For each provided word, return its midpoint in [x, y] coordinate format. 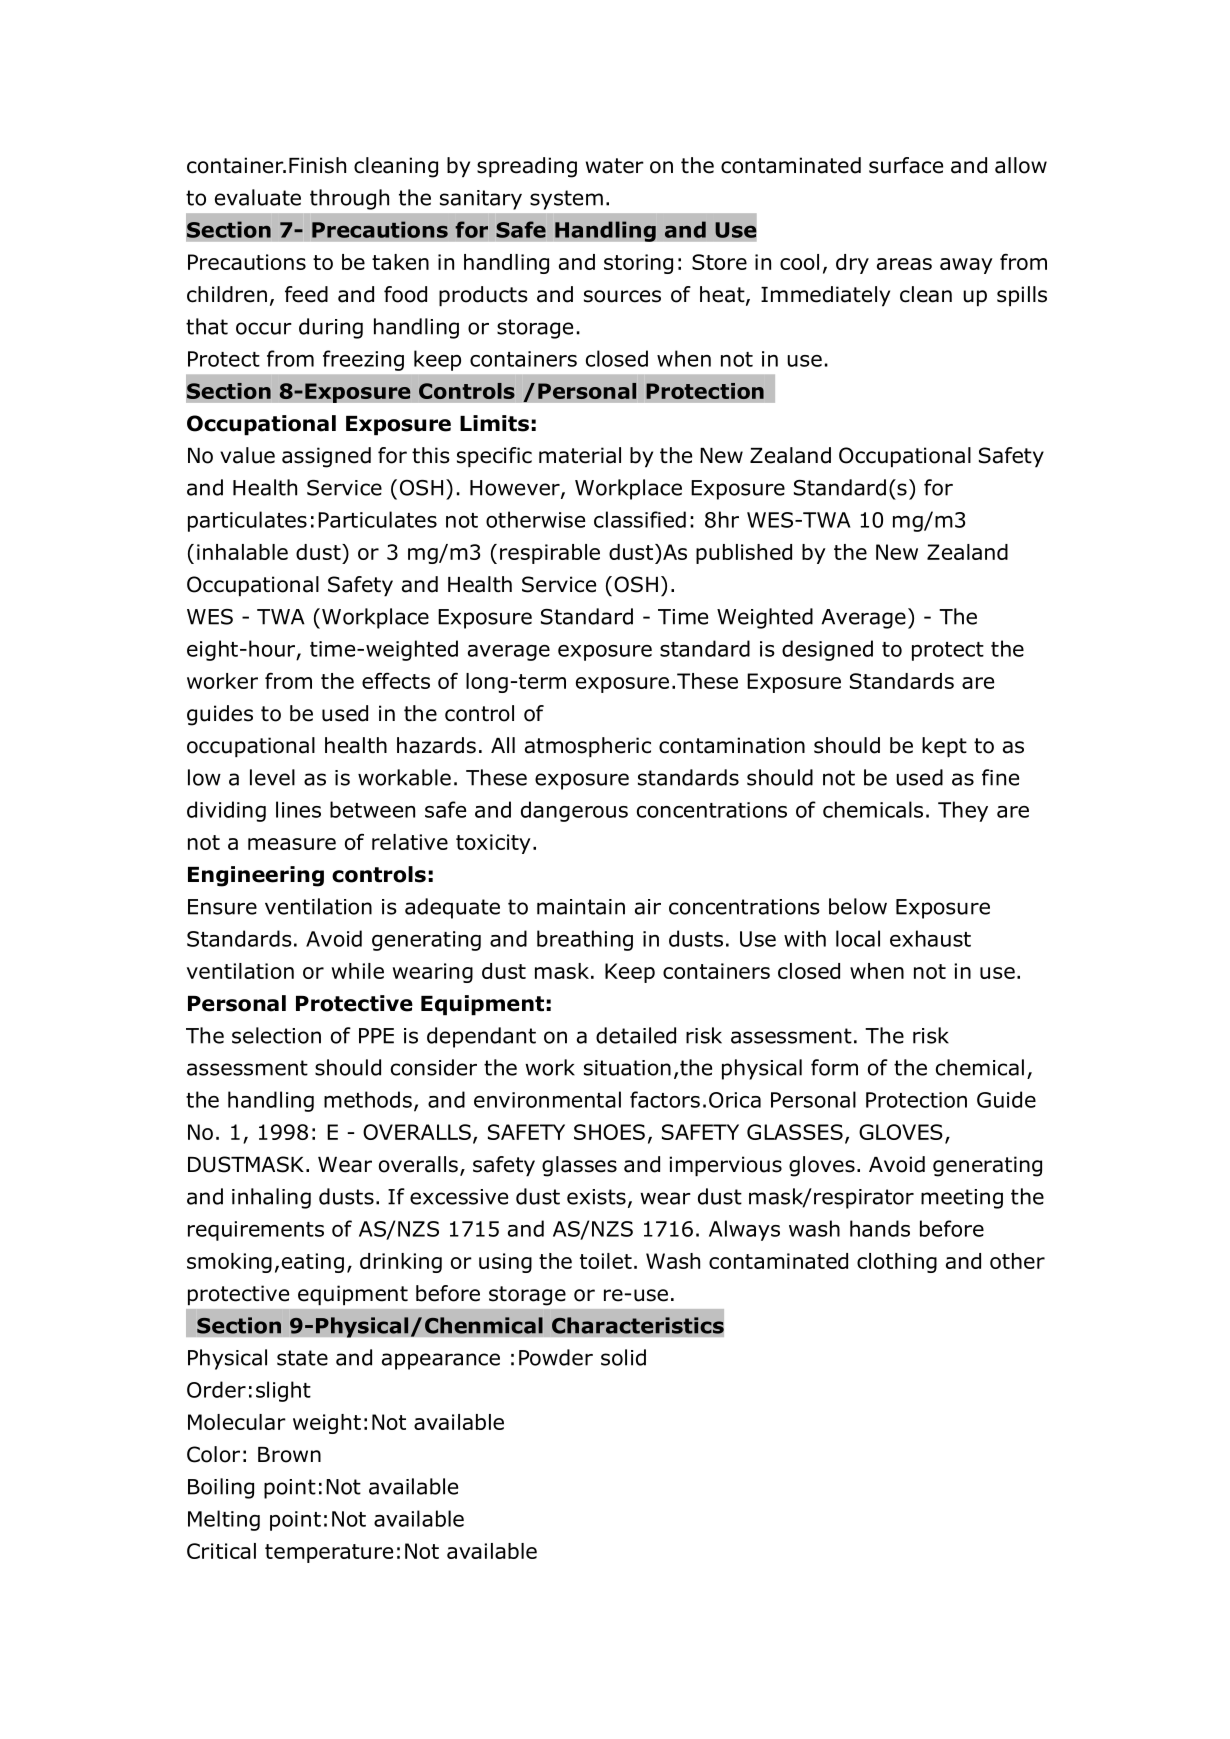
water [615, 166]
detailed [636, 1035]
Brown [289, 1455]
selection [276, 1035]
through [349, 199]
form [834, 1067]
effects [396, 681]
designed [827, 650]
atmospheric [588, 747]
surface [906, 165]
